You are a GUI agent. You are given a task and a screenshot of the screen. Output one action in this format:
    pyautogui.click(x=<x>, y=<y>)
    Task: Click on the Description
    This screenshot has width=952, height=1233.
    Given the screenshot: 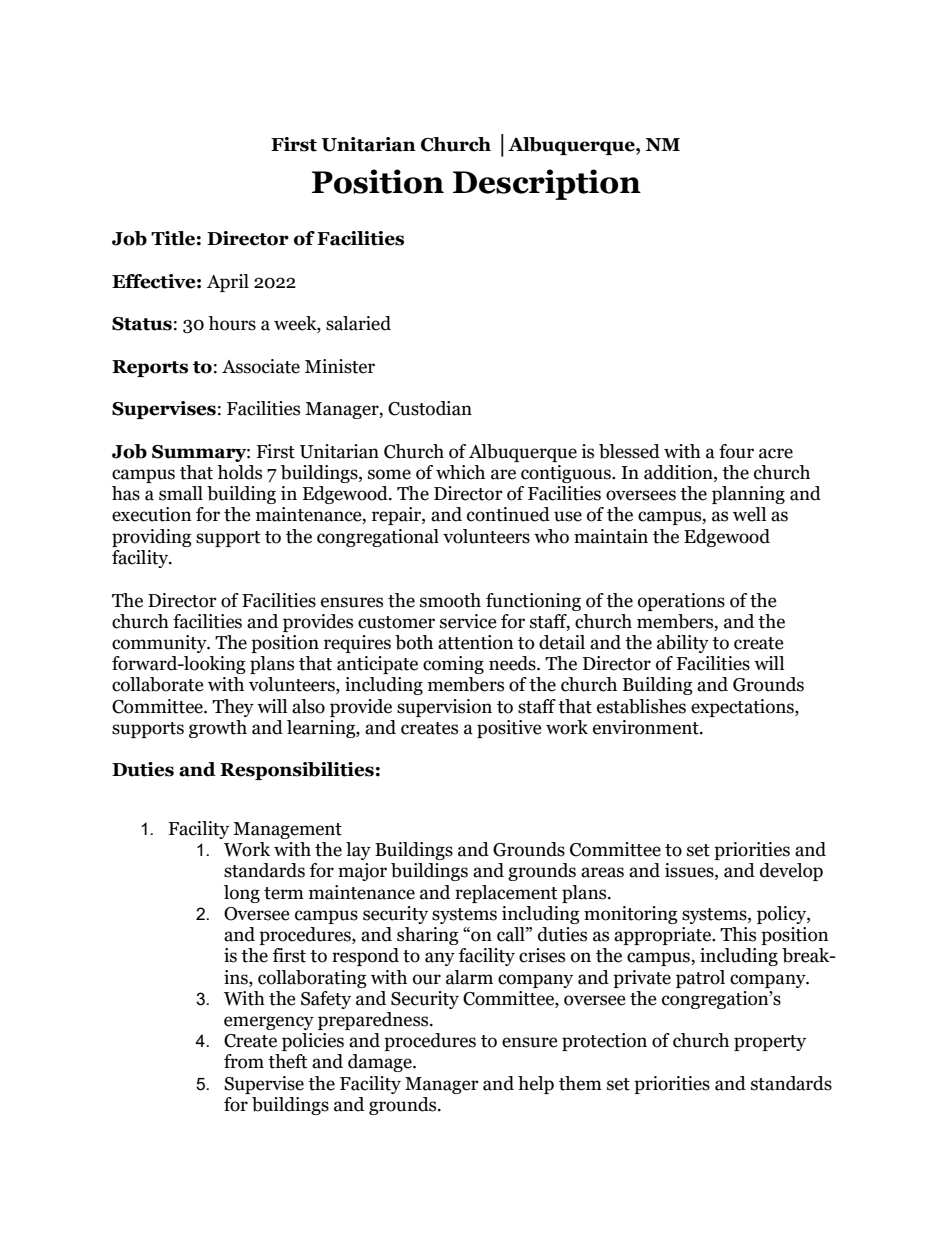 What is the action you would take?
    pyautogui.click(x=547, y=184)
